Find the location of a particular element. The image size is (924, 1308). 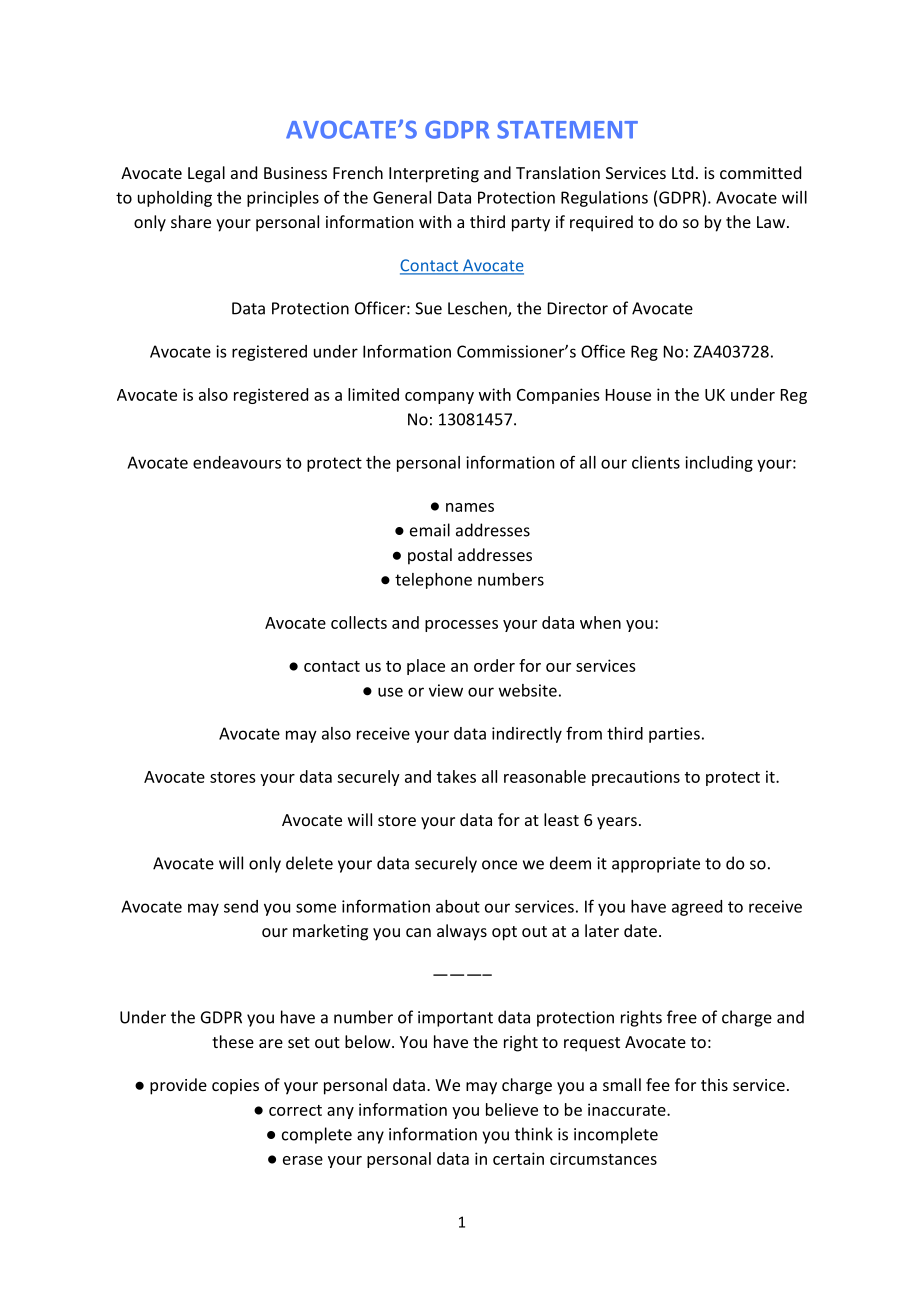

copies is located at coordinates (235, 1087).
